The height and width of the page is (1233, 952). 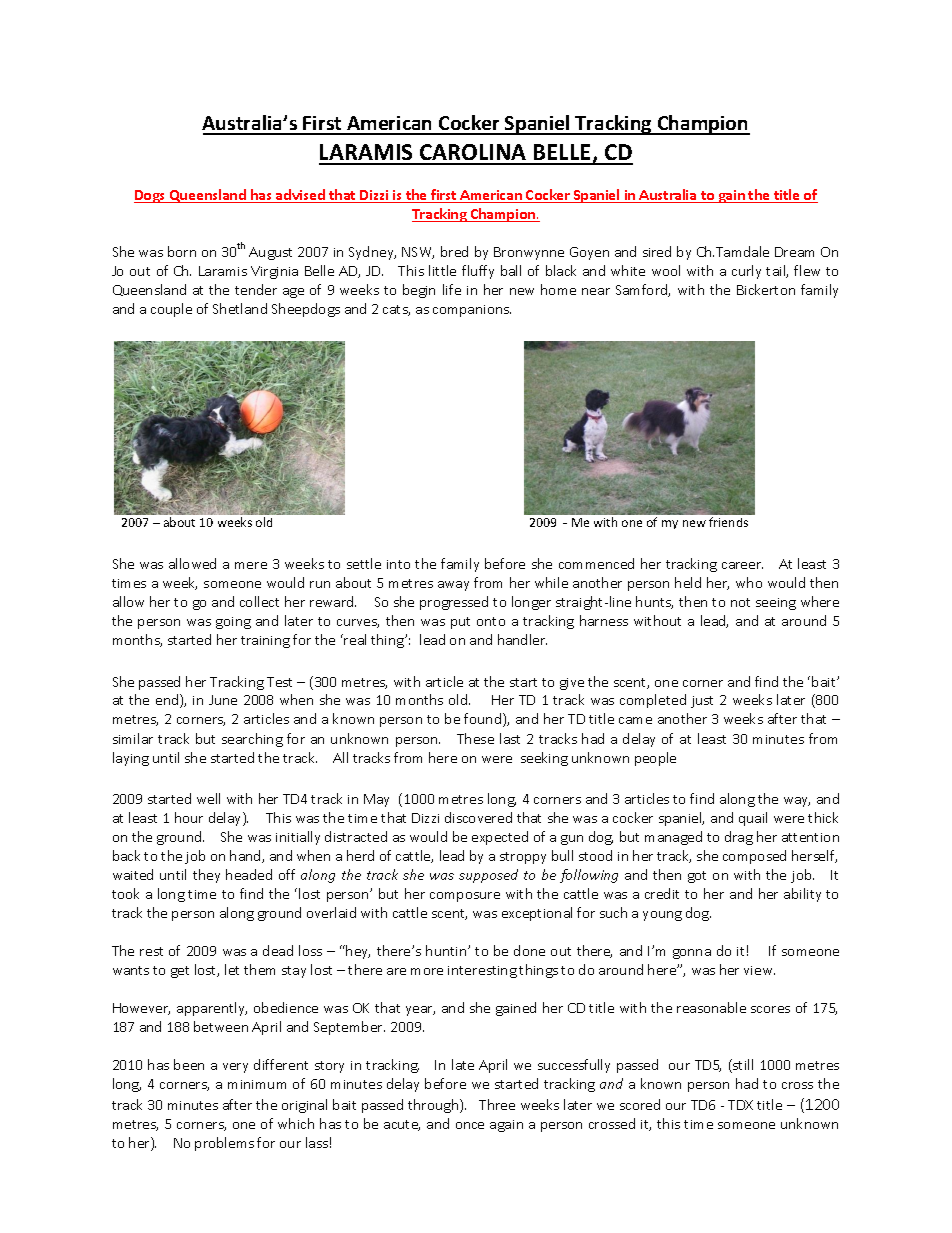 What do you see at coordinates (794, 252) in the page?
I see `Dream` at bounding box center [794, 252].
